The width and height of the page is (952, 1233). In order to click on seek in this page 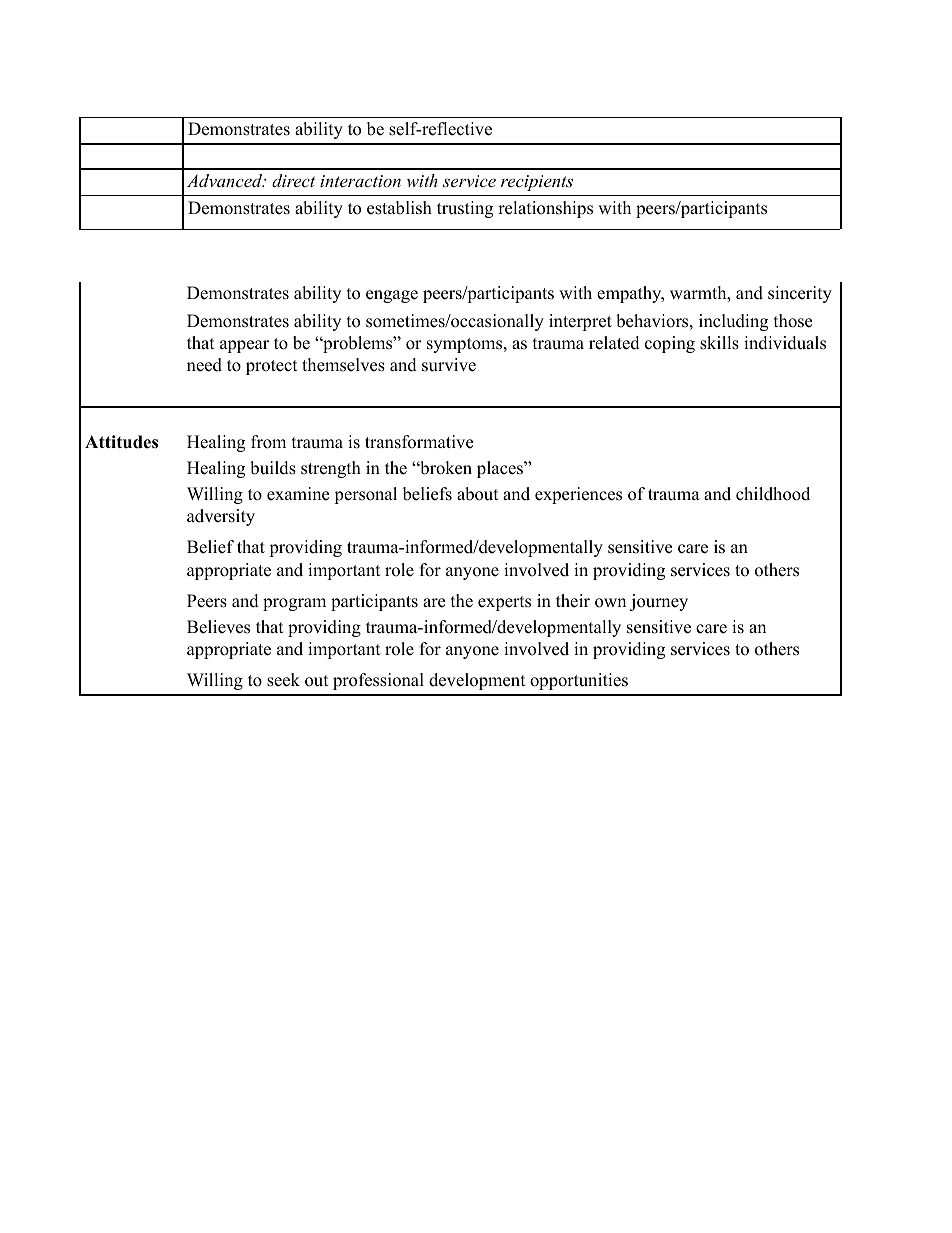, I will do `click(283, 680)`.
